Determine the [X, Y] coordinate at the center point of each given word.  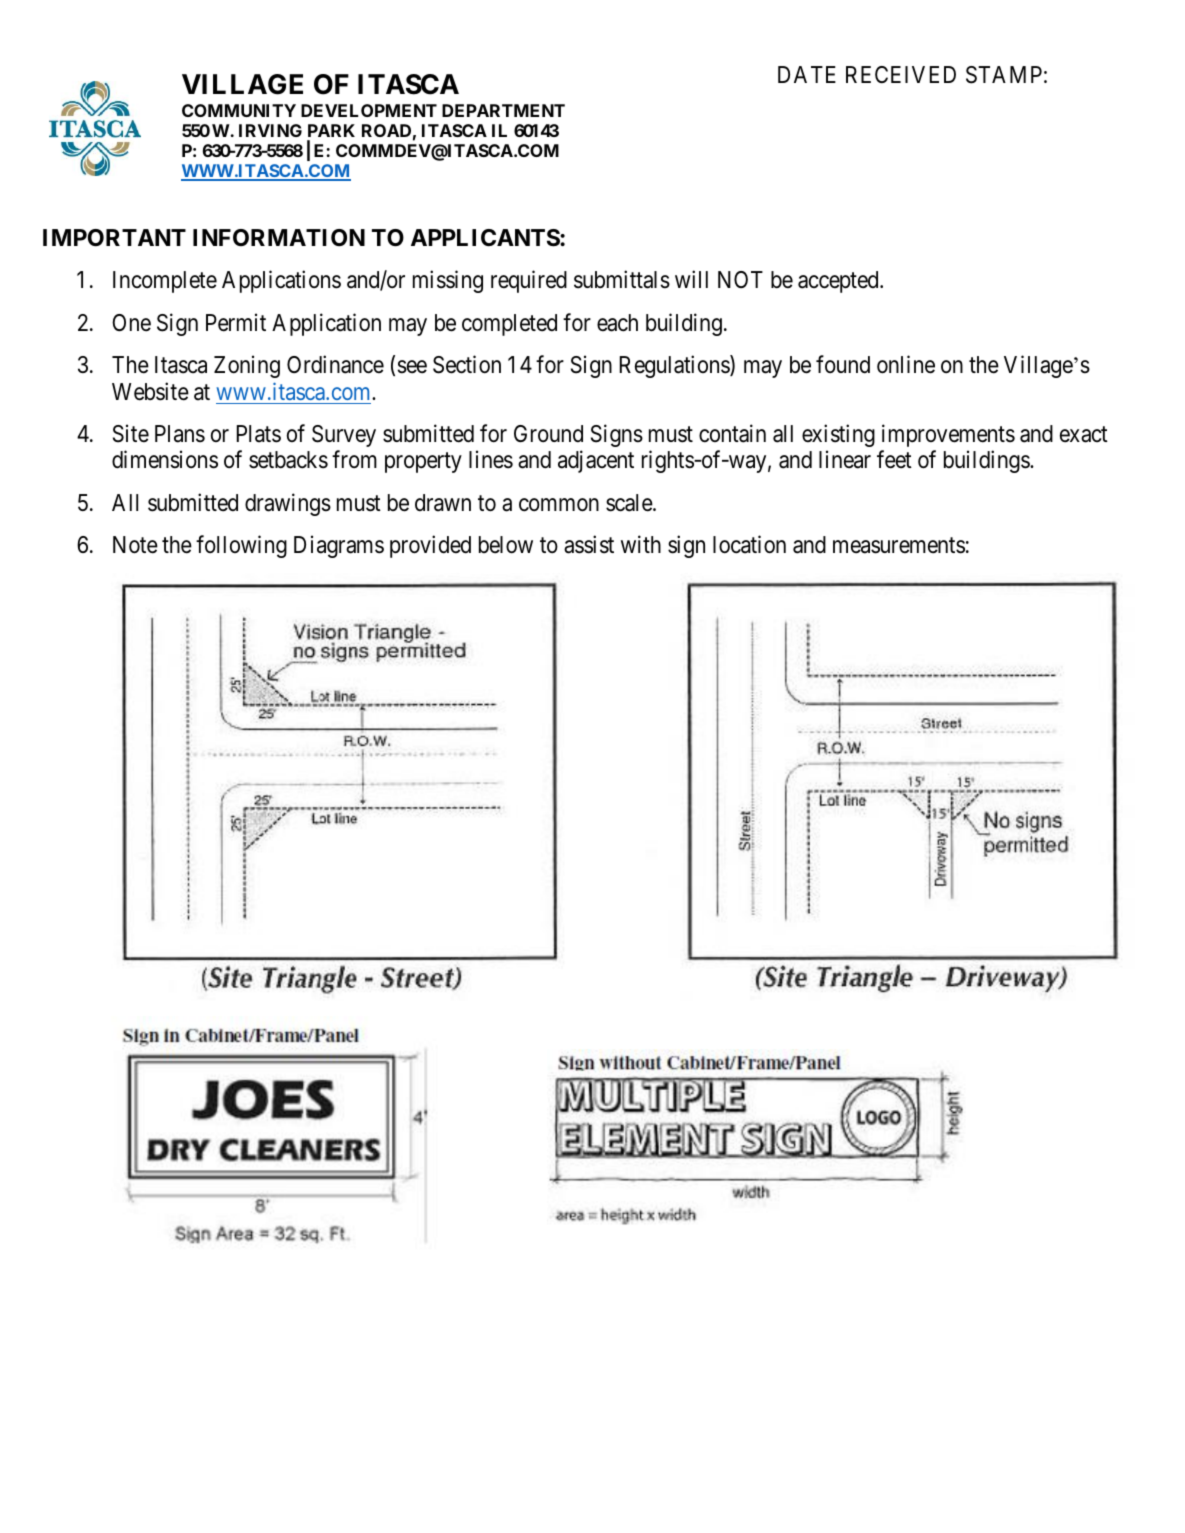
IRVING [270, 130]
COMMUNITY [239, 110]
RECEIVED [901, 74]
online [906, 364]
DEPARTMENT [503, 110]
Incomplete [165, 282]
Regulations [675, 366]
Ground [548, 433]
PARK [331, 130]
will [691, 279]
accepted [839, 282]
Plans [180, 434]
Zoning [247, 366]
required [529, 282]
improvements [948, 435]
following [241, 546]
